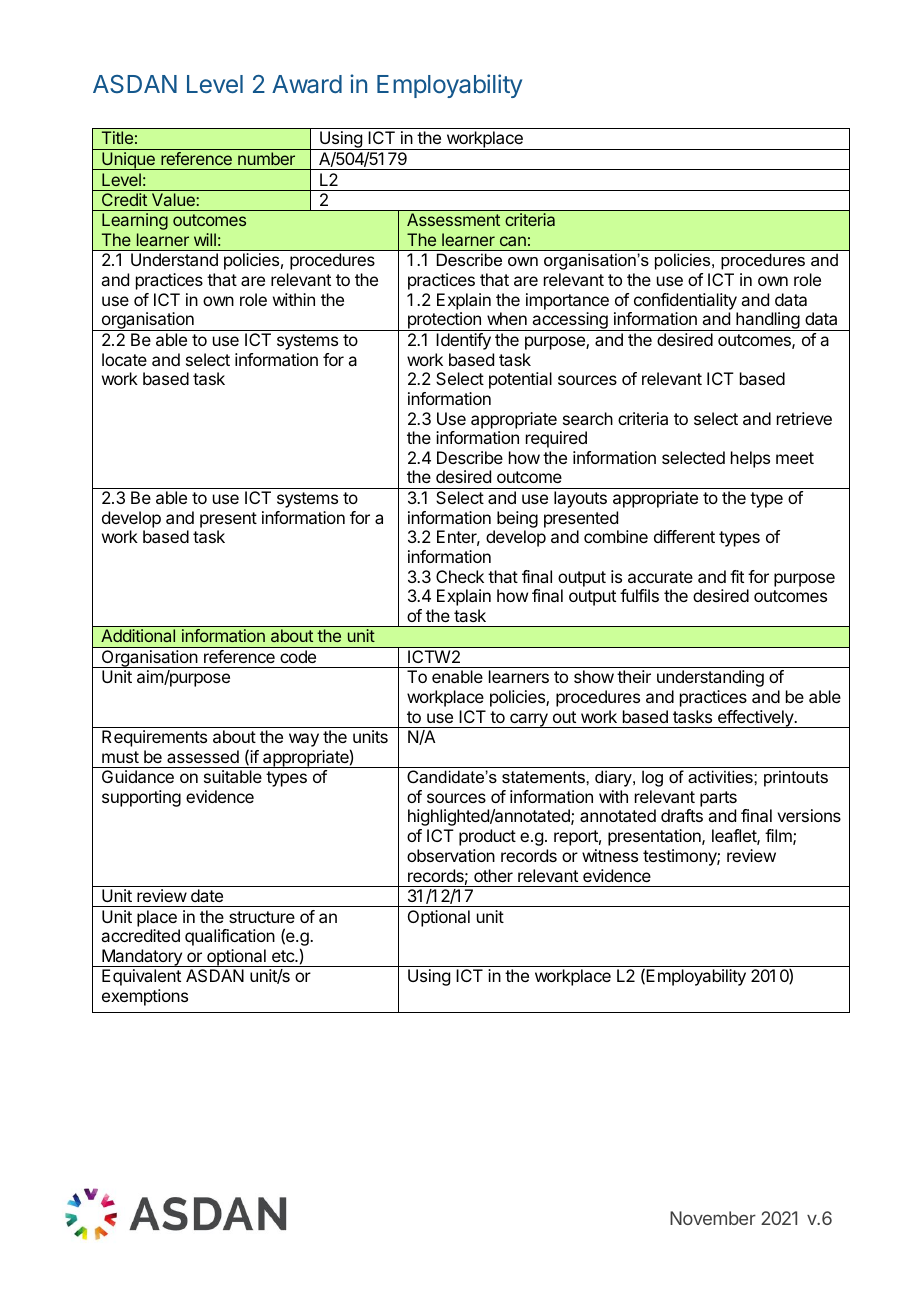 This screenshot has height=1309, width=924. I want to click on Assessment, so click(453, 219).
